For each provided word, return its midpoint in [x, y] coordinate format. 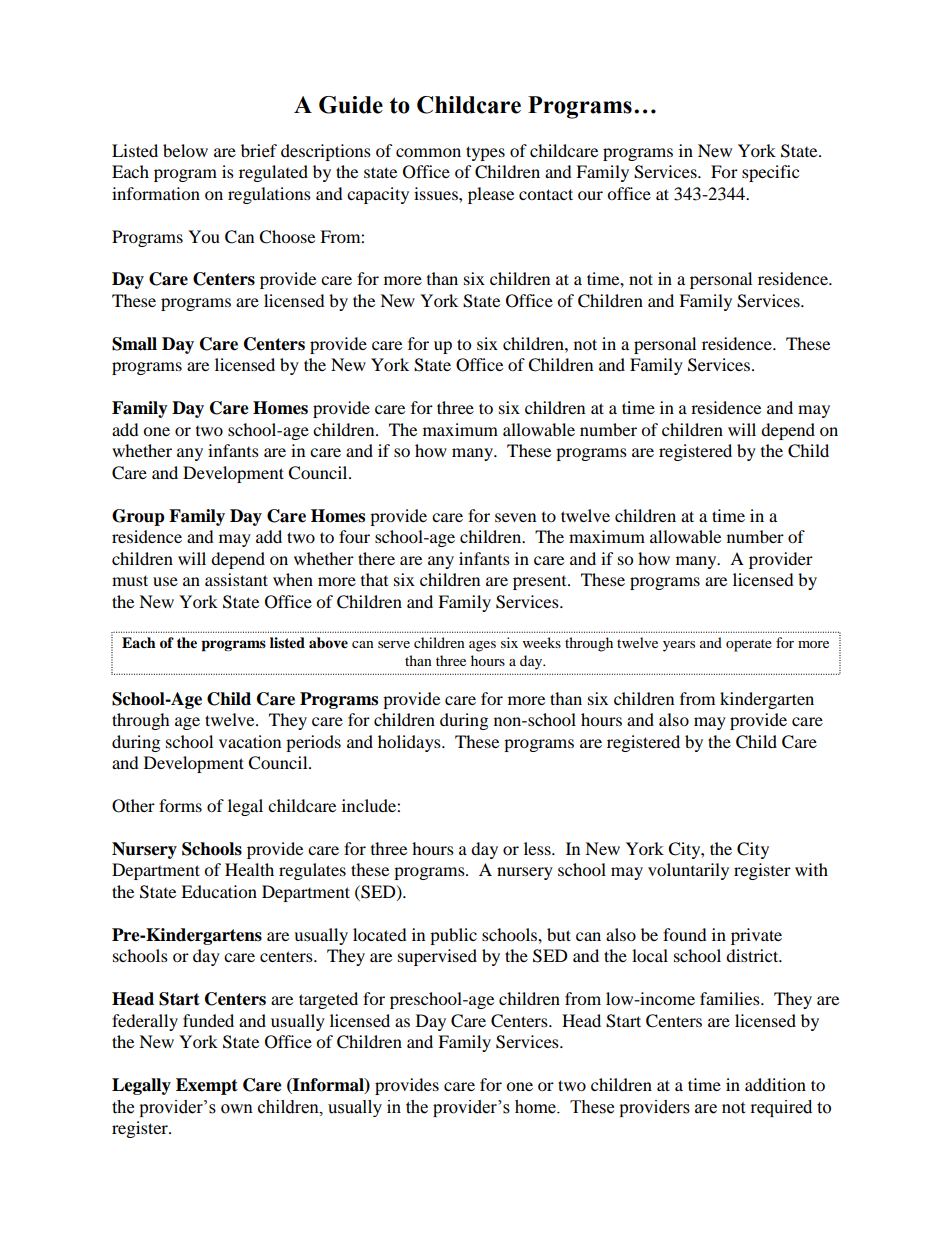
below [185, 150]
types [485, 153]
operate [749, 645]
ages [482, 646]
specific [770, 173]
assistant [236, 579]
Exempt [207, 1086]
